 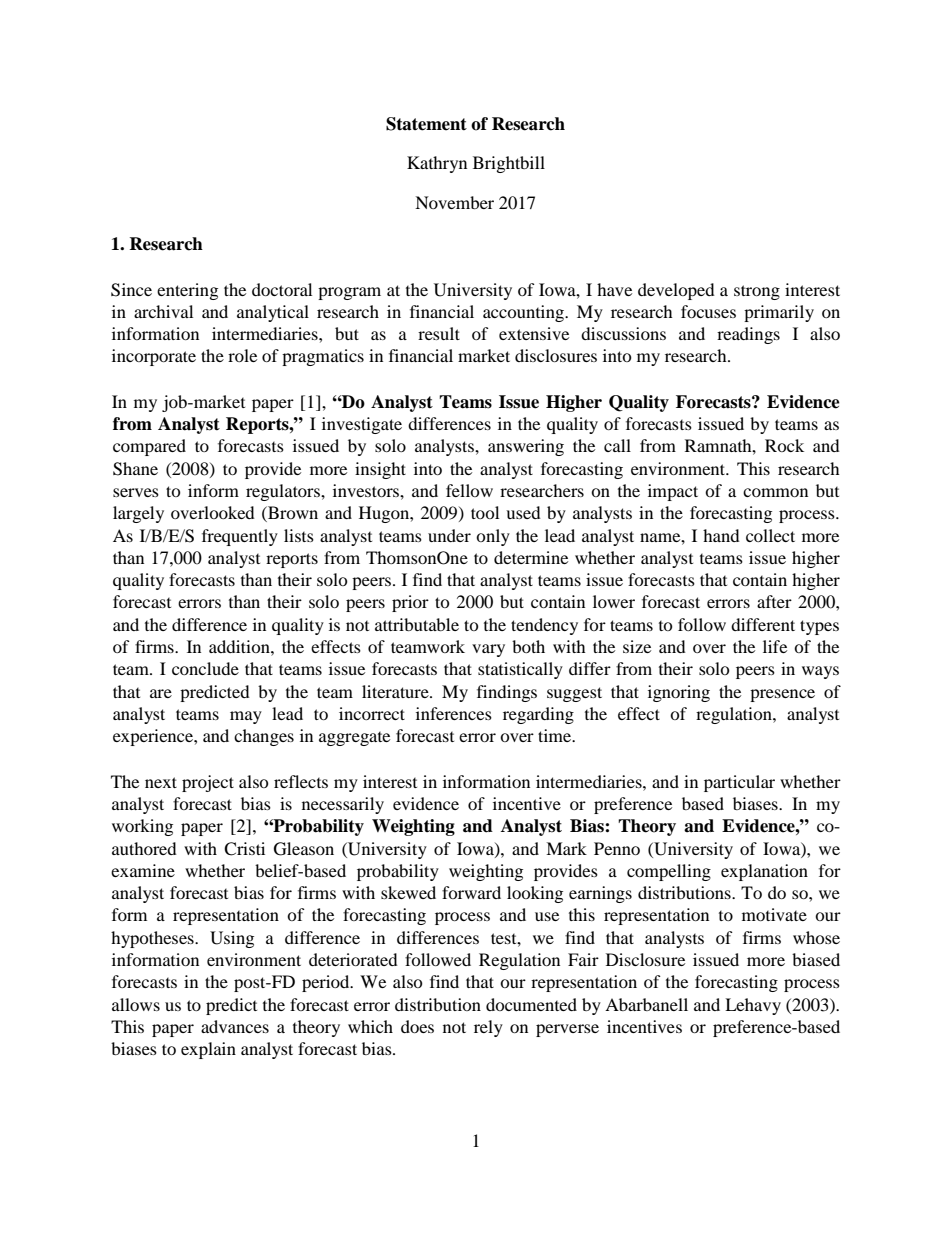 I want to click on readings, so click(x=748, y=335).
